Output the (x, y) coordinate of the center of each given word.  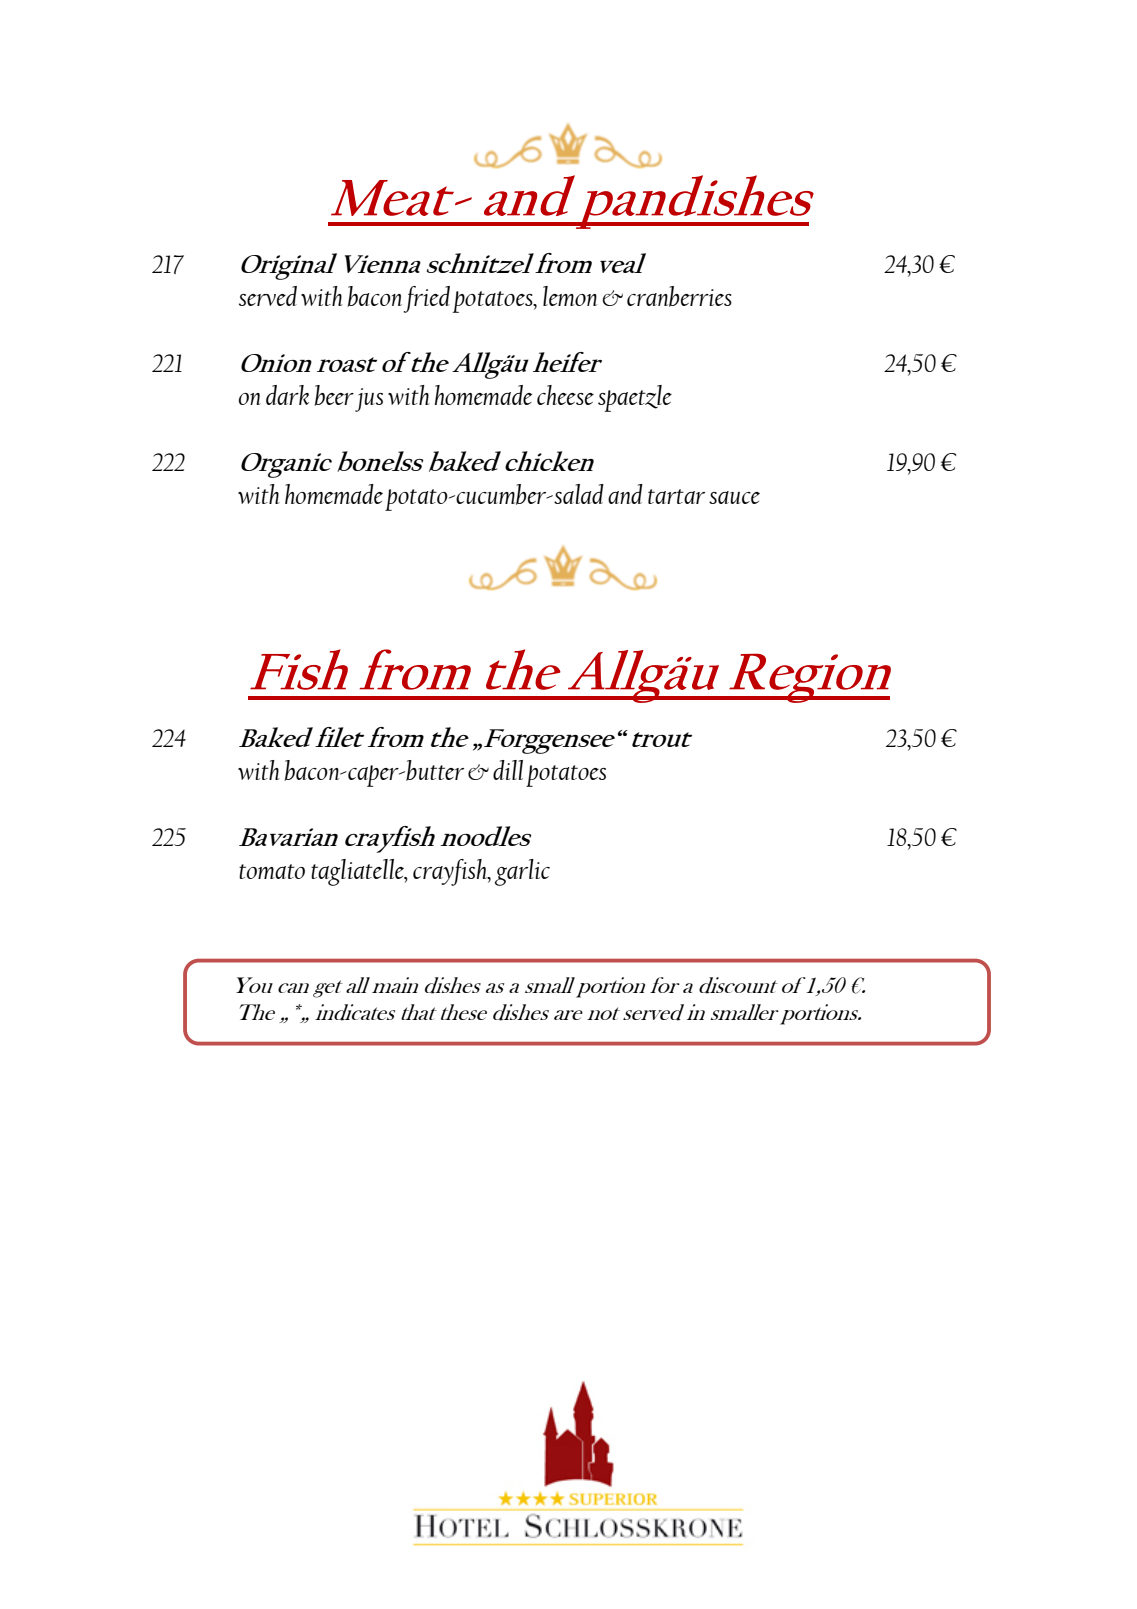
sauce (734, 497)
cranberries (679, 296)
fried (426, 299)
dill (508, 770)
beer (334, 395)
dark (287, 395)
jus (369, 400)
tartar (676, 496)
